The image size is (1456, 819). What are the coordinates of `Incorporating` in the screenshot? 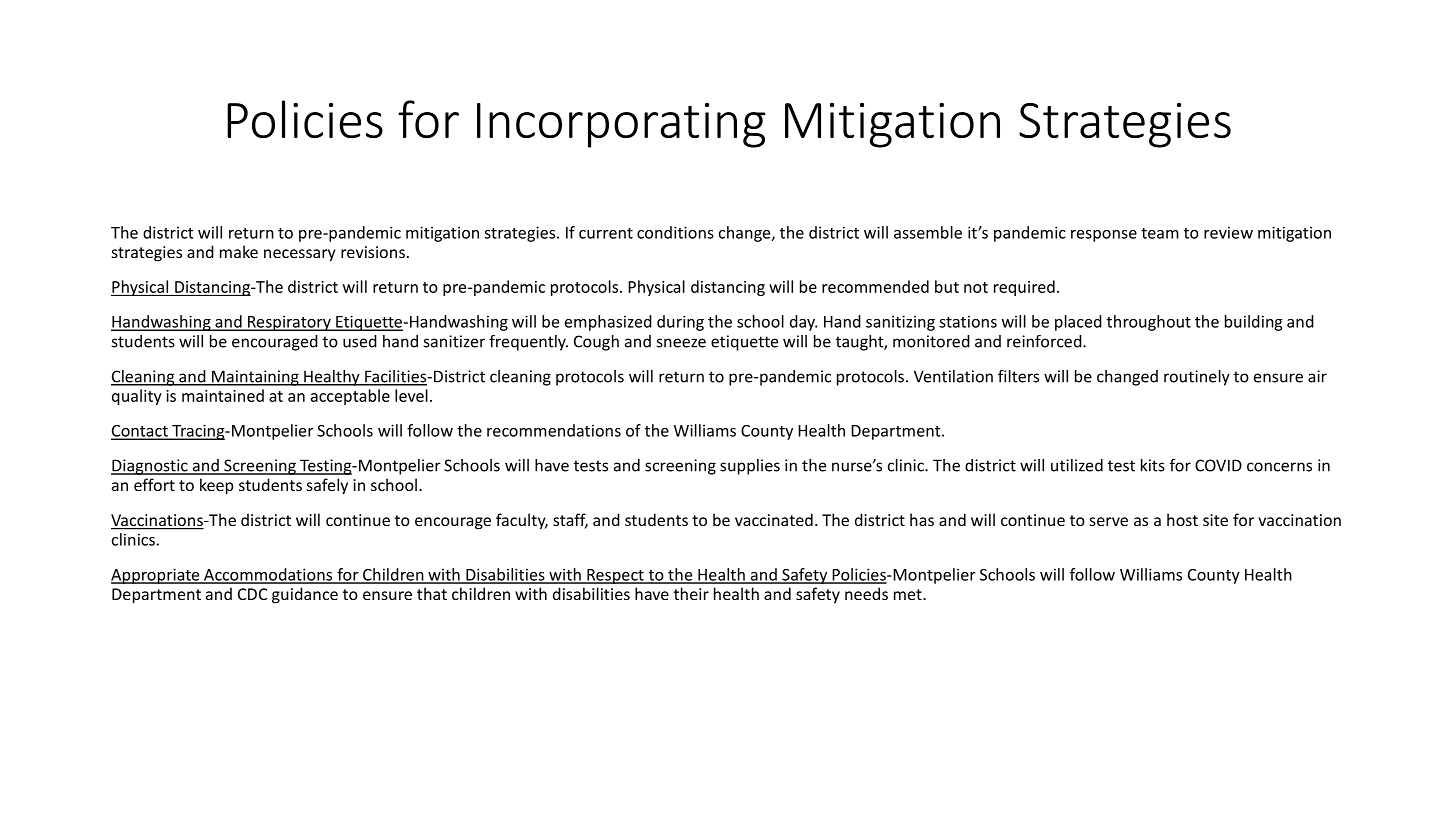 It's located at (621, 125).
